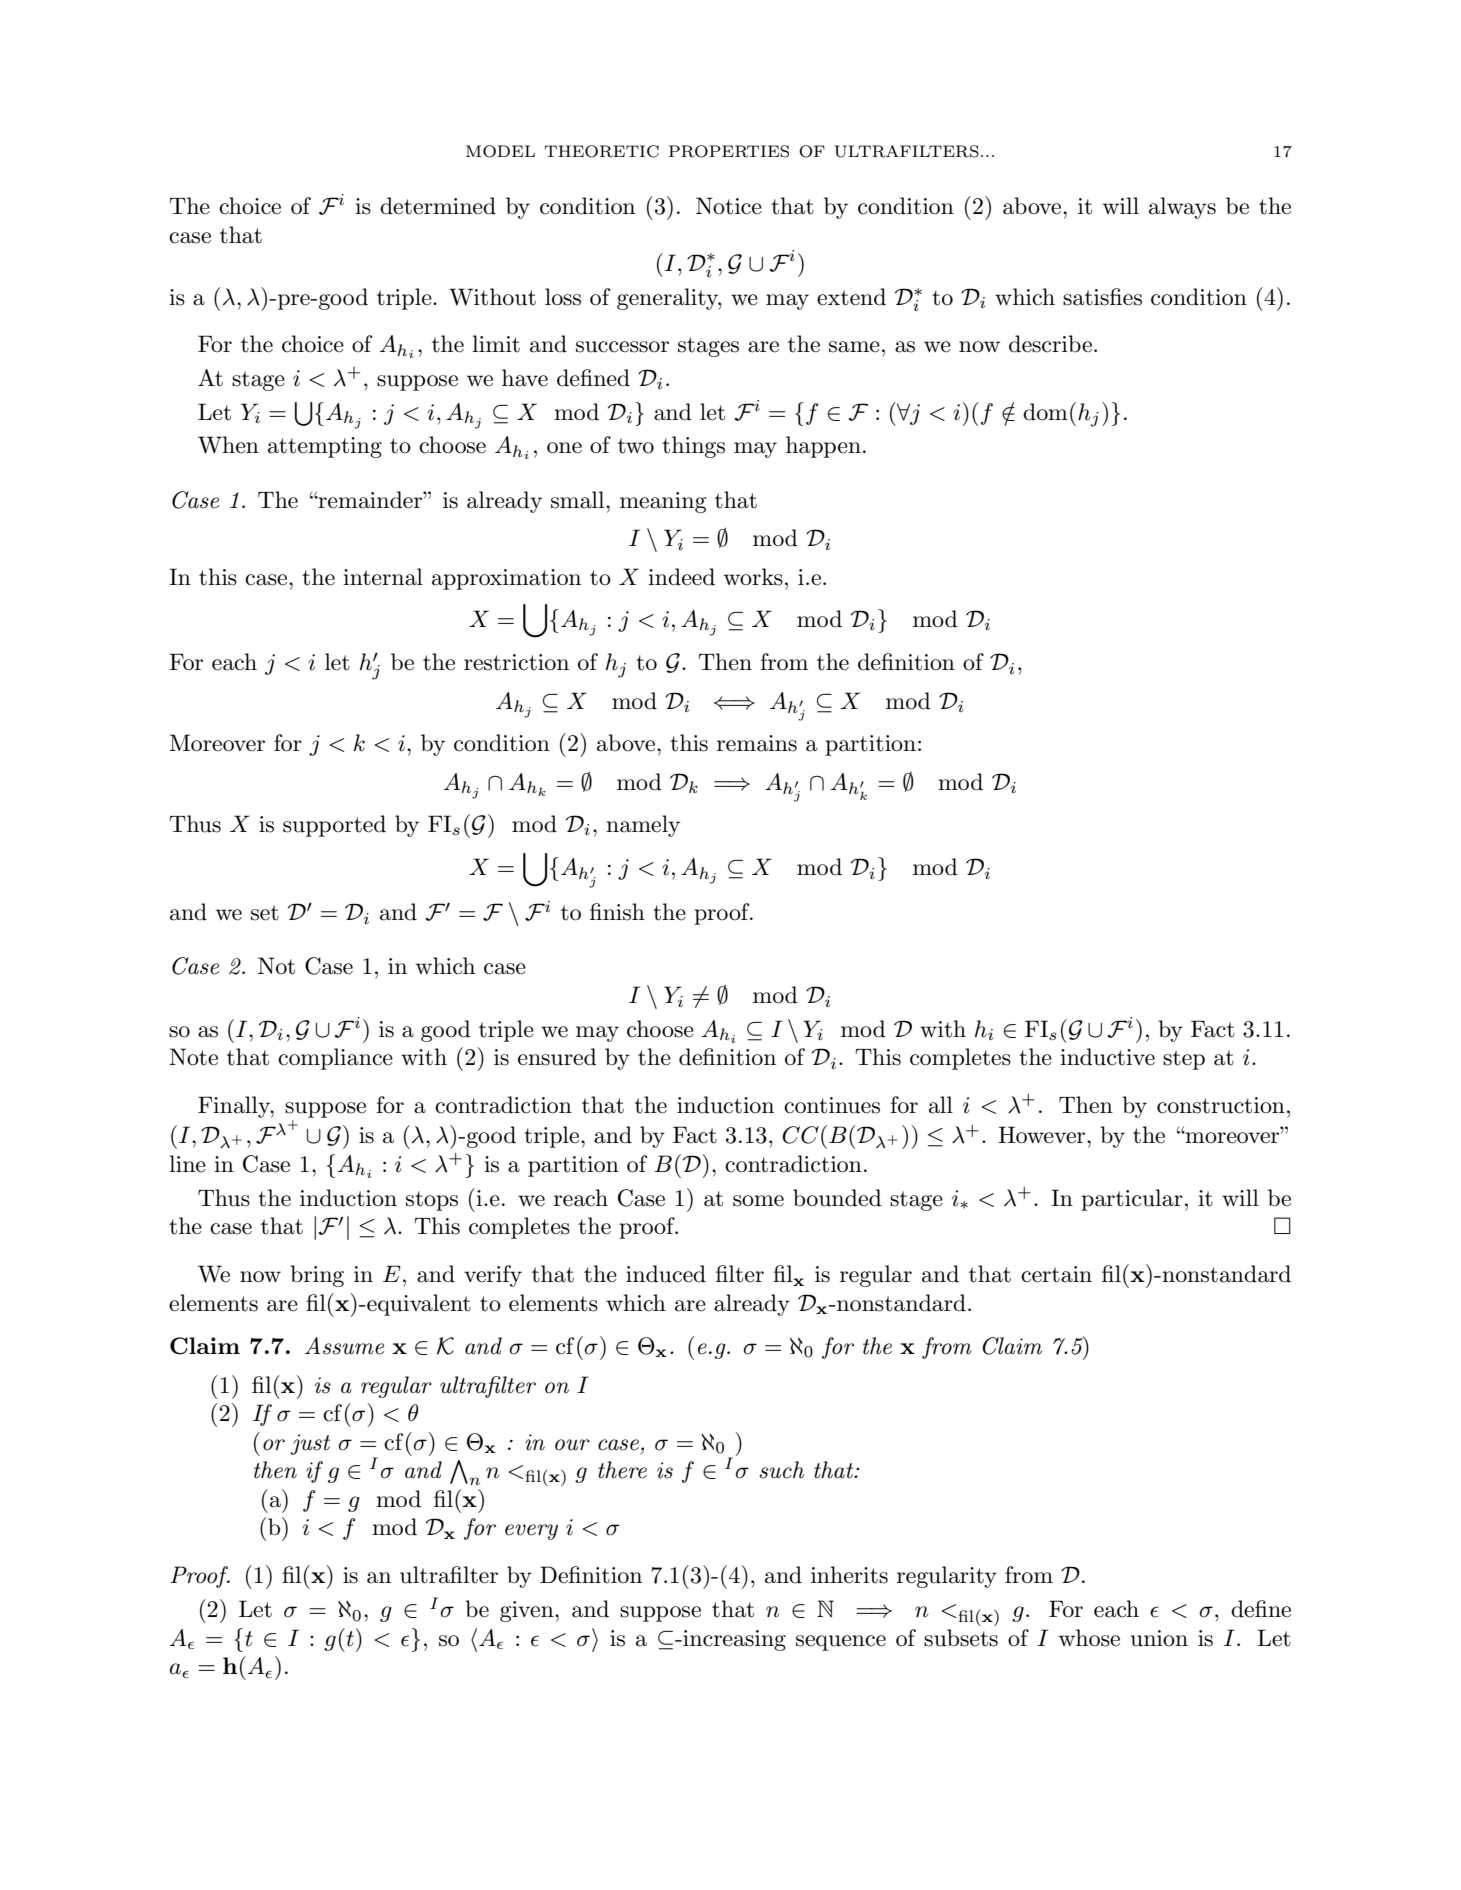 The image size is (1461, 1890). I want to click on Notice, so click(729, 206).
